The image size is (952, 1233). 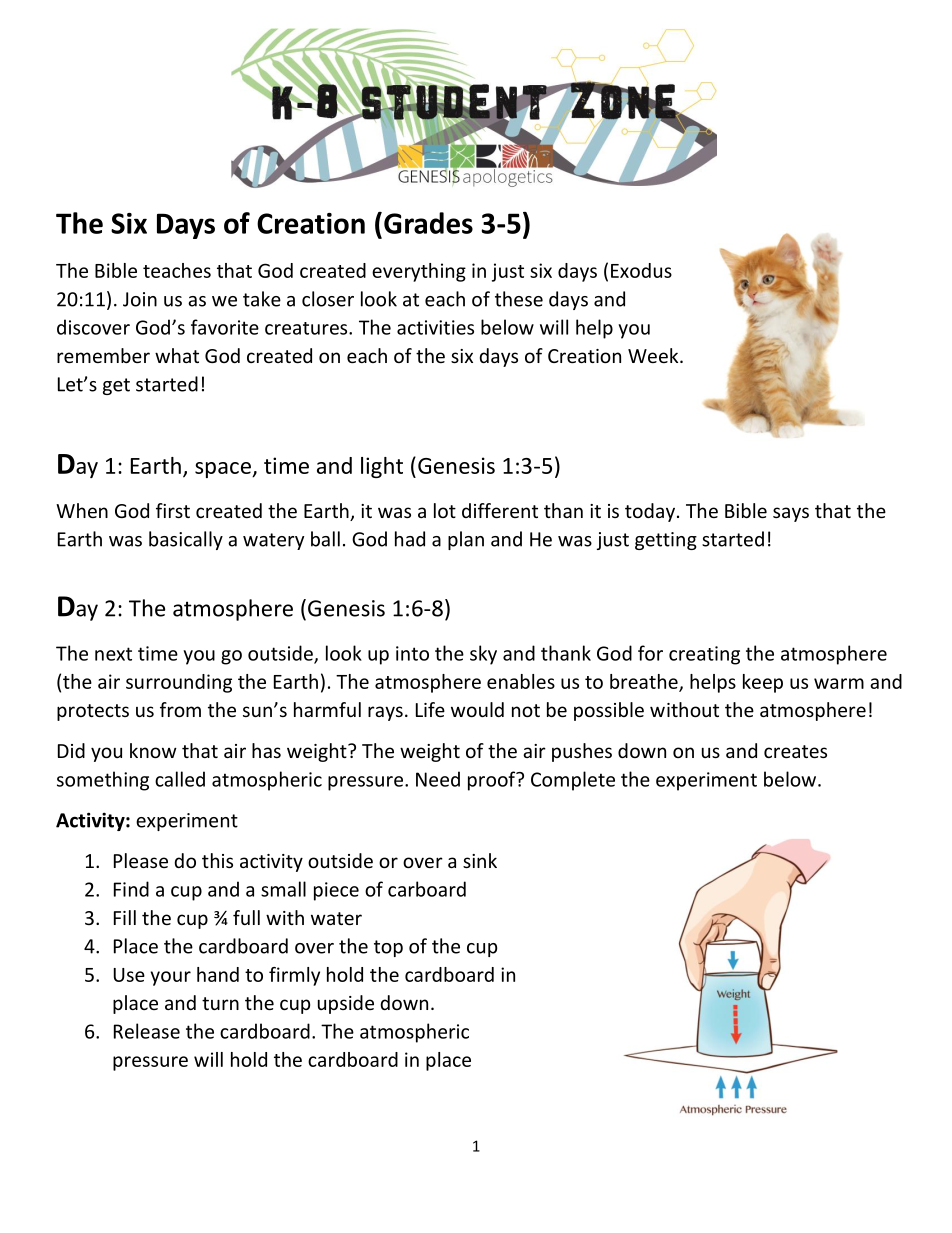 I want to click on creating, so click(x=704, y=655).
